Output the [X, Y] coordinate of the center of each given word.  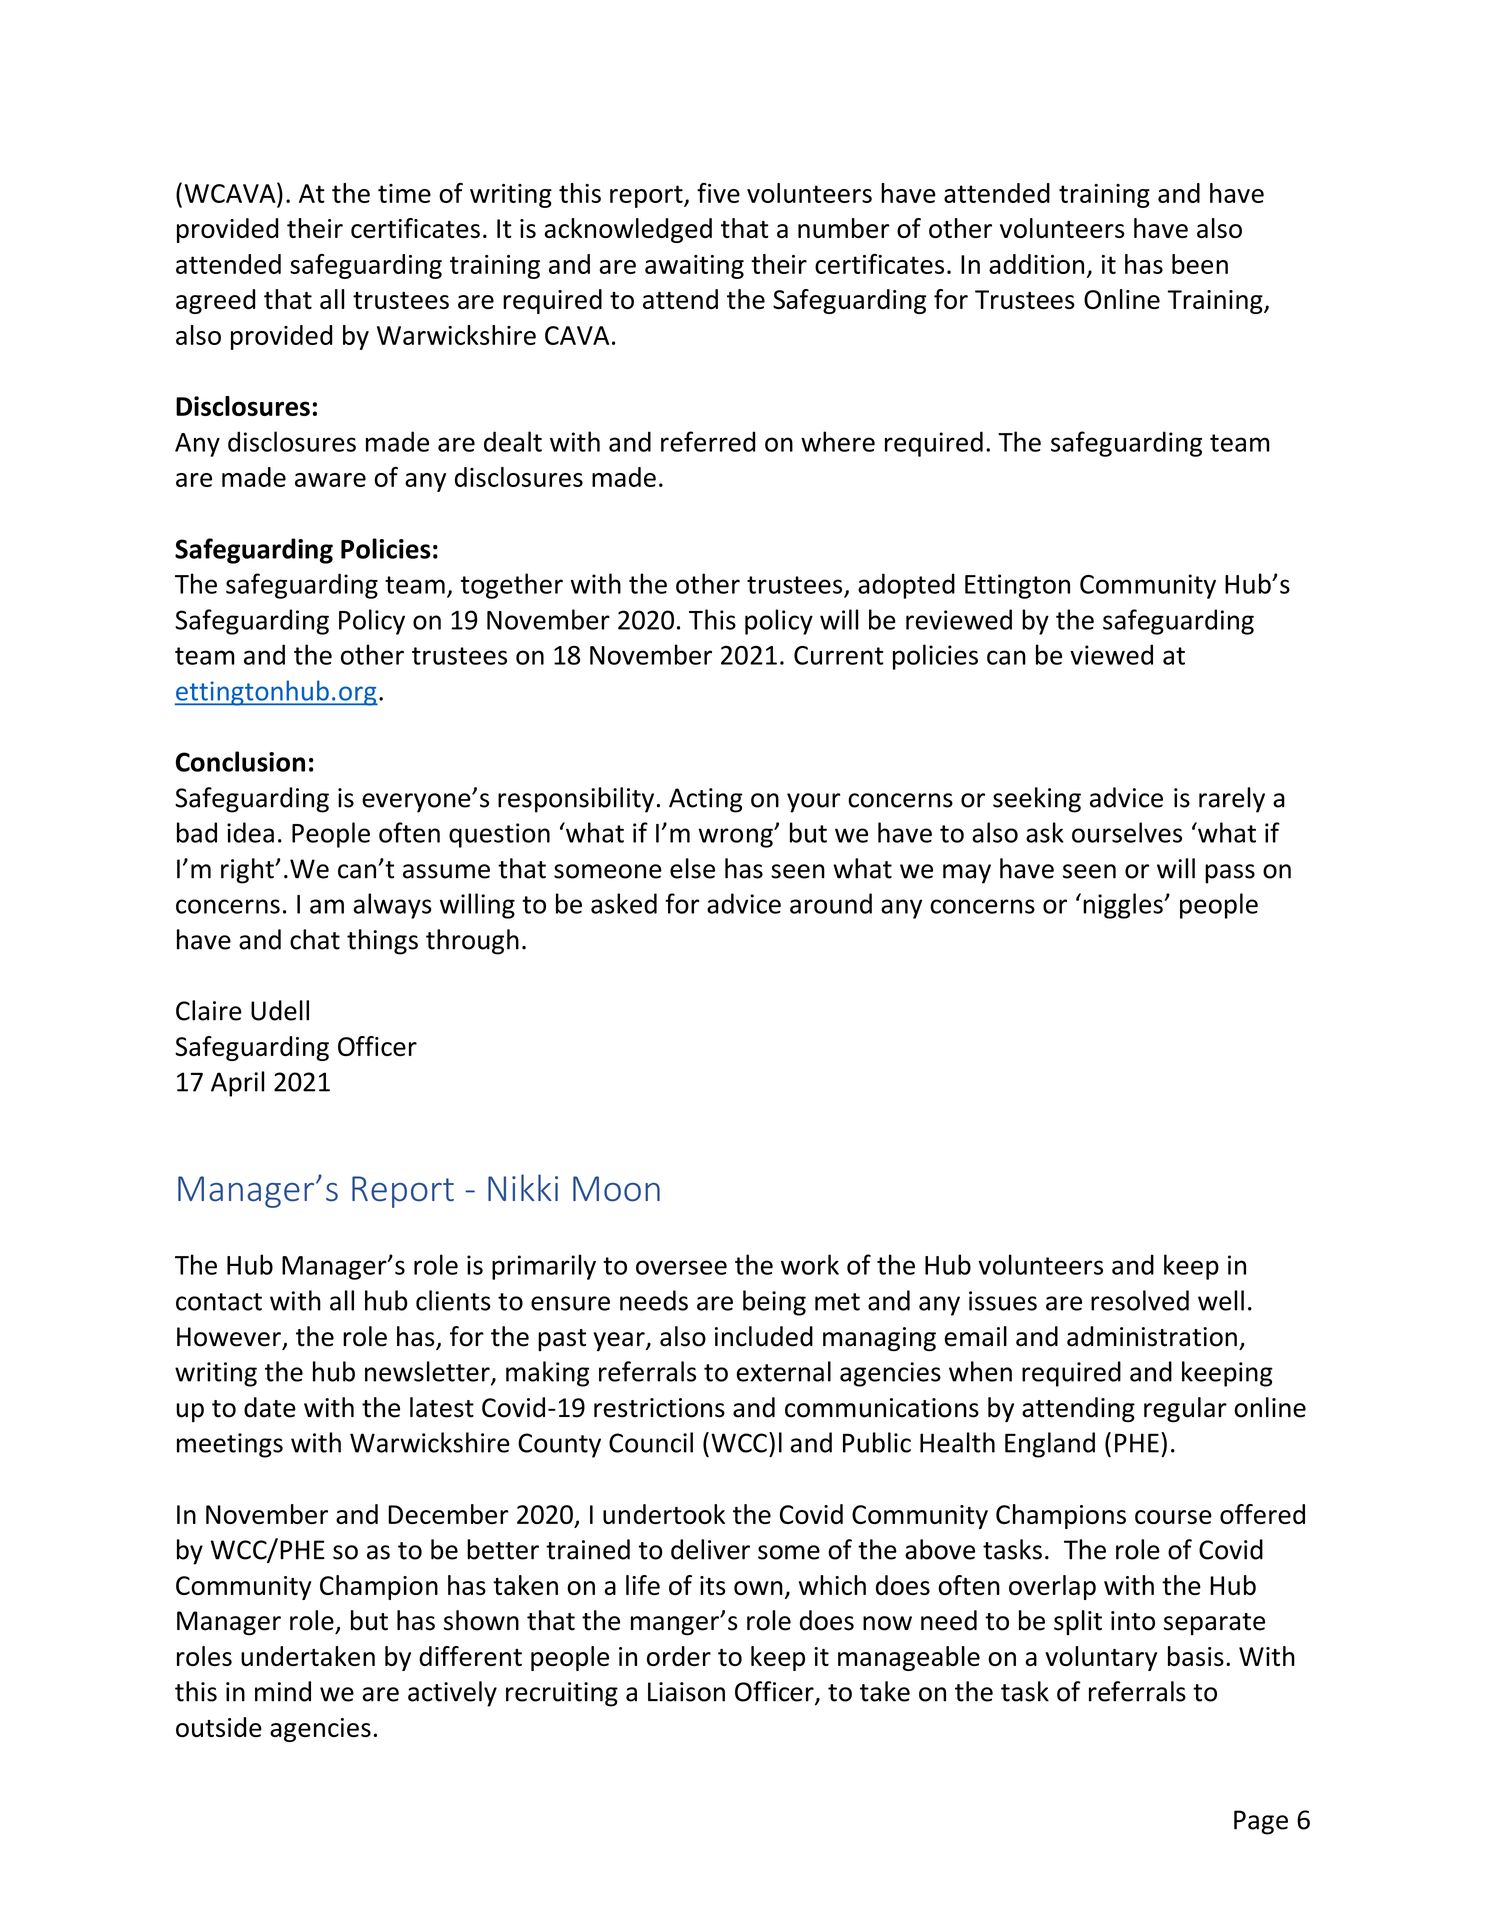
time [404, 193]
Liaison [686, 1692]
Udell [280, 1010]
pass [1230, 874]
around [831, 903]
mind [283, 1691]
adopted [906, 586]
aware [330, 480]
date [270, 1407]
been [1200, 264]
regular [1185, 1410]
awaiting [694, 267]
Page [1261, 1822]
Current [839, 655]
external [783, 1371]
